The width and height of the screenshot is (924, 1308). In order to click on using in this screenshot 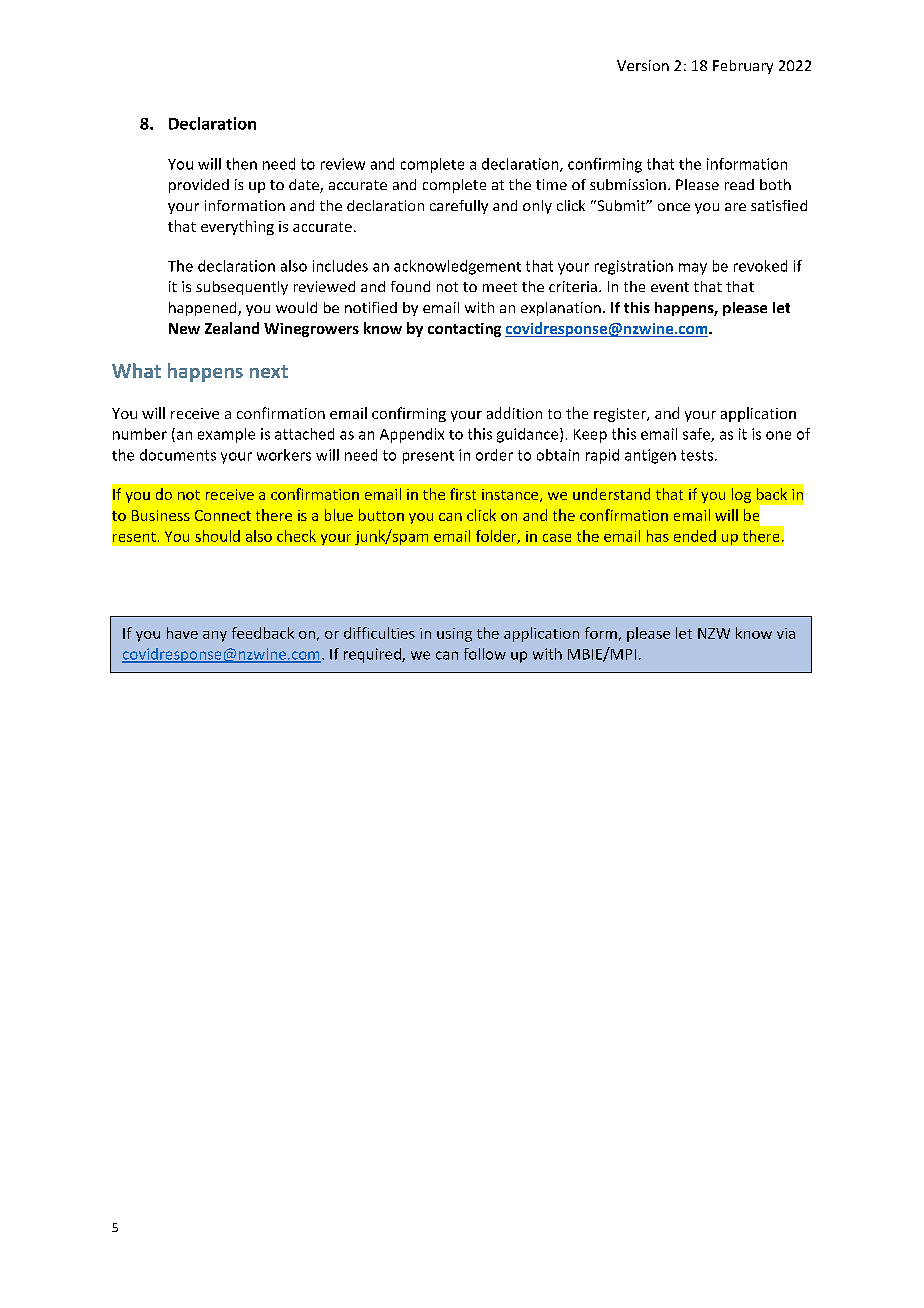, I will do `click(454, 635)`.
